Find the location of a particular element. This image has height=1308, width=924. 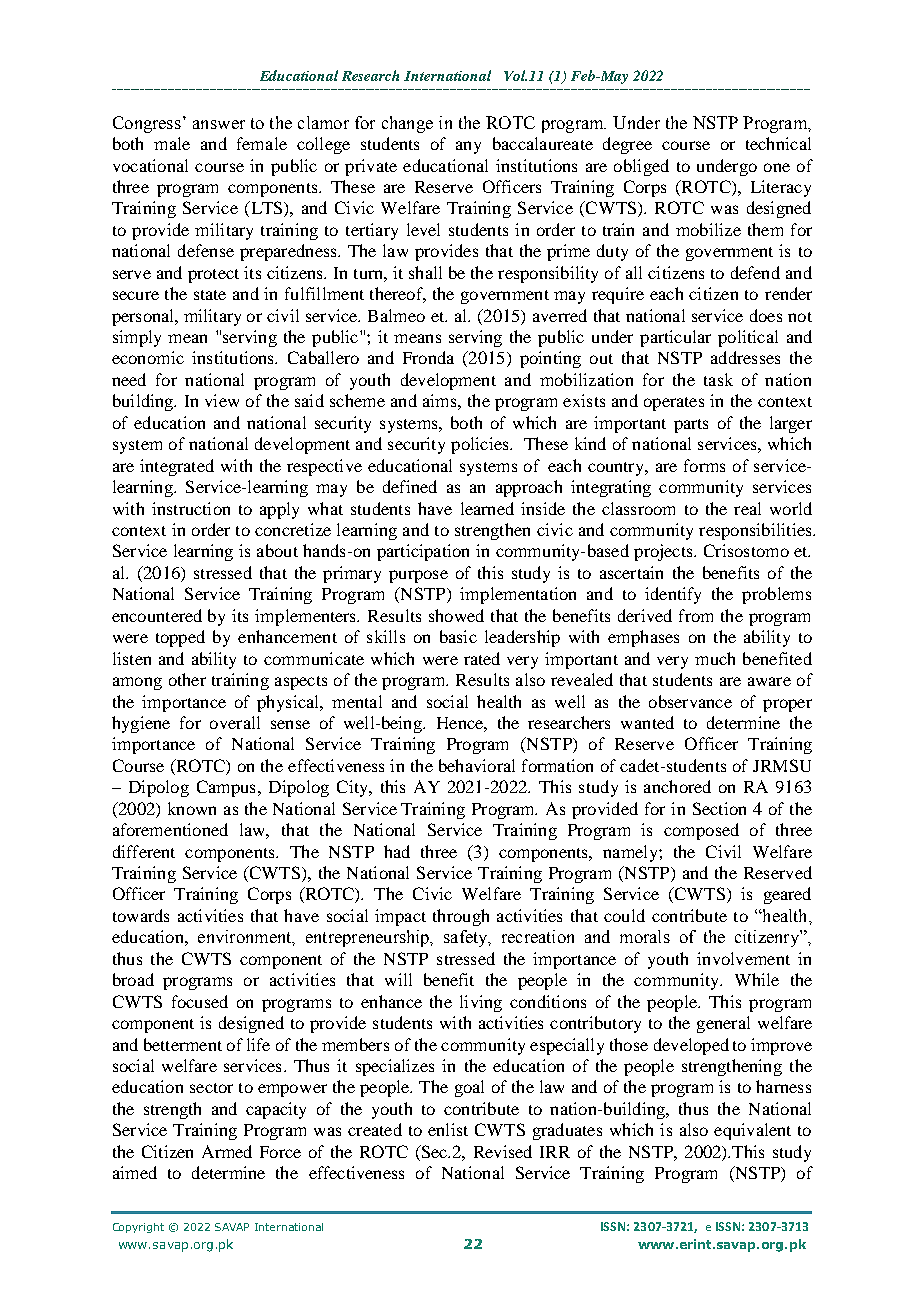

Armed is located at coordinates (227, 1151).
